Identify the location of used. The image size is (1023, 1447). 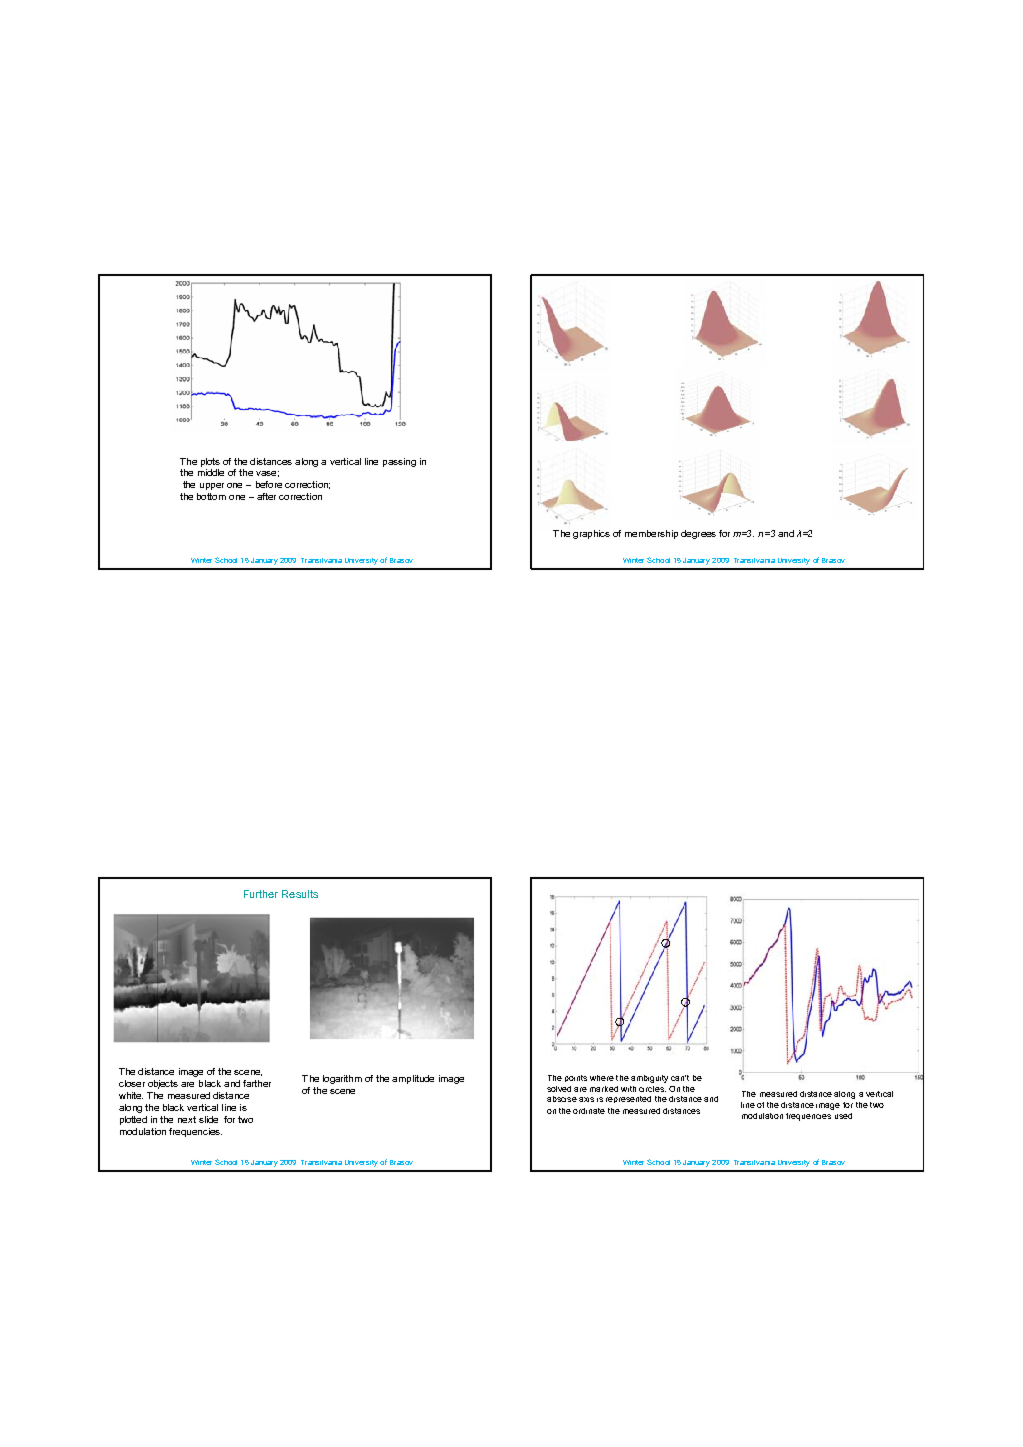
(843, 1116).
